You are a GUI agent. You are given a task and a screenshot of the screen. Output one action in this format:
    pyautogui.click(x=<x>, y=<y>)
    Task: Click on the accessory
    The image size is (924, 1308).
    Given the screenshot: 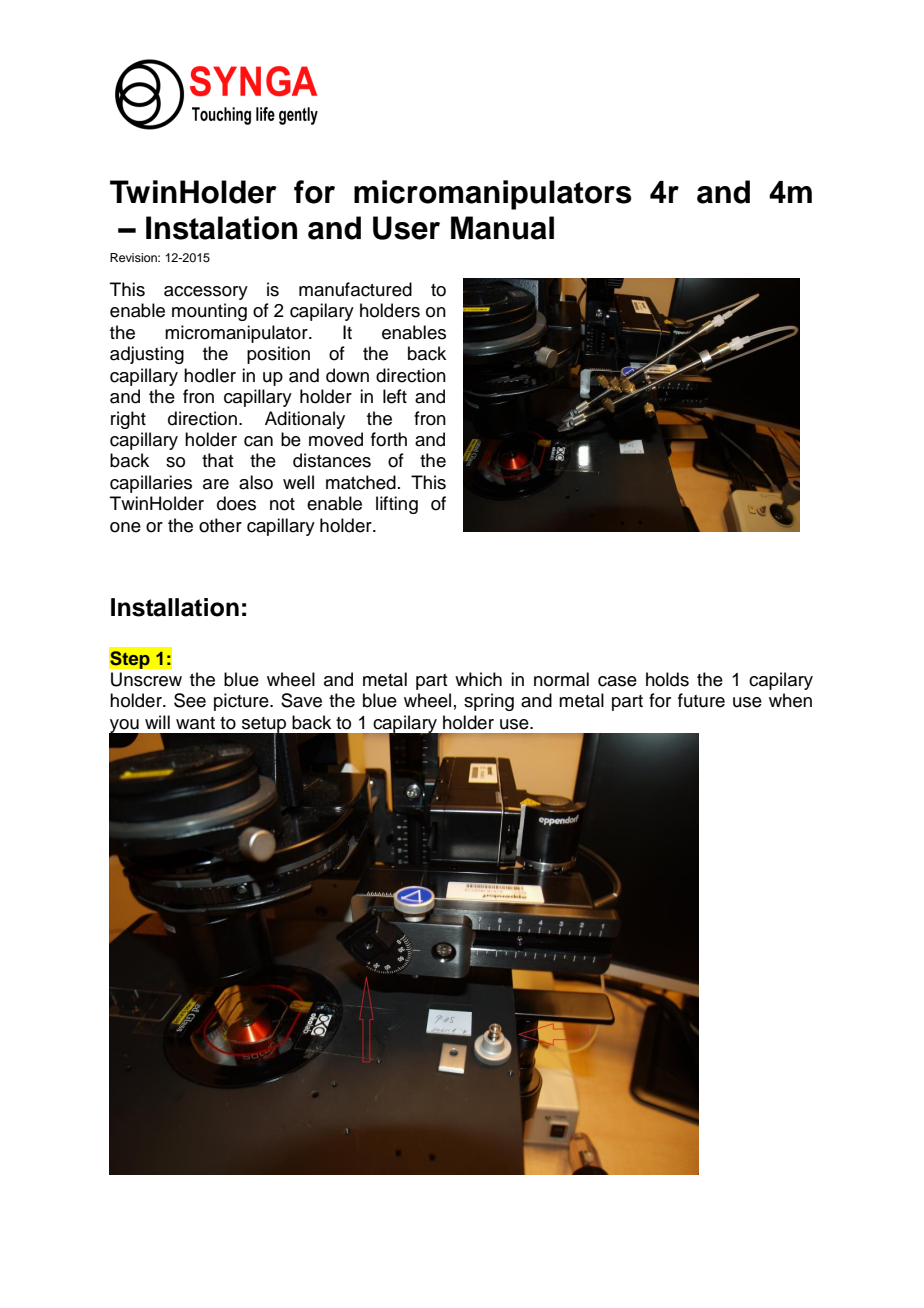 What is the action you would take?
    pyautogui.click(x=206, y=293)
